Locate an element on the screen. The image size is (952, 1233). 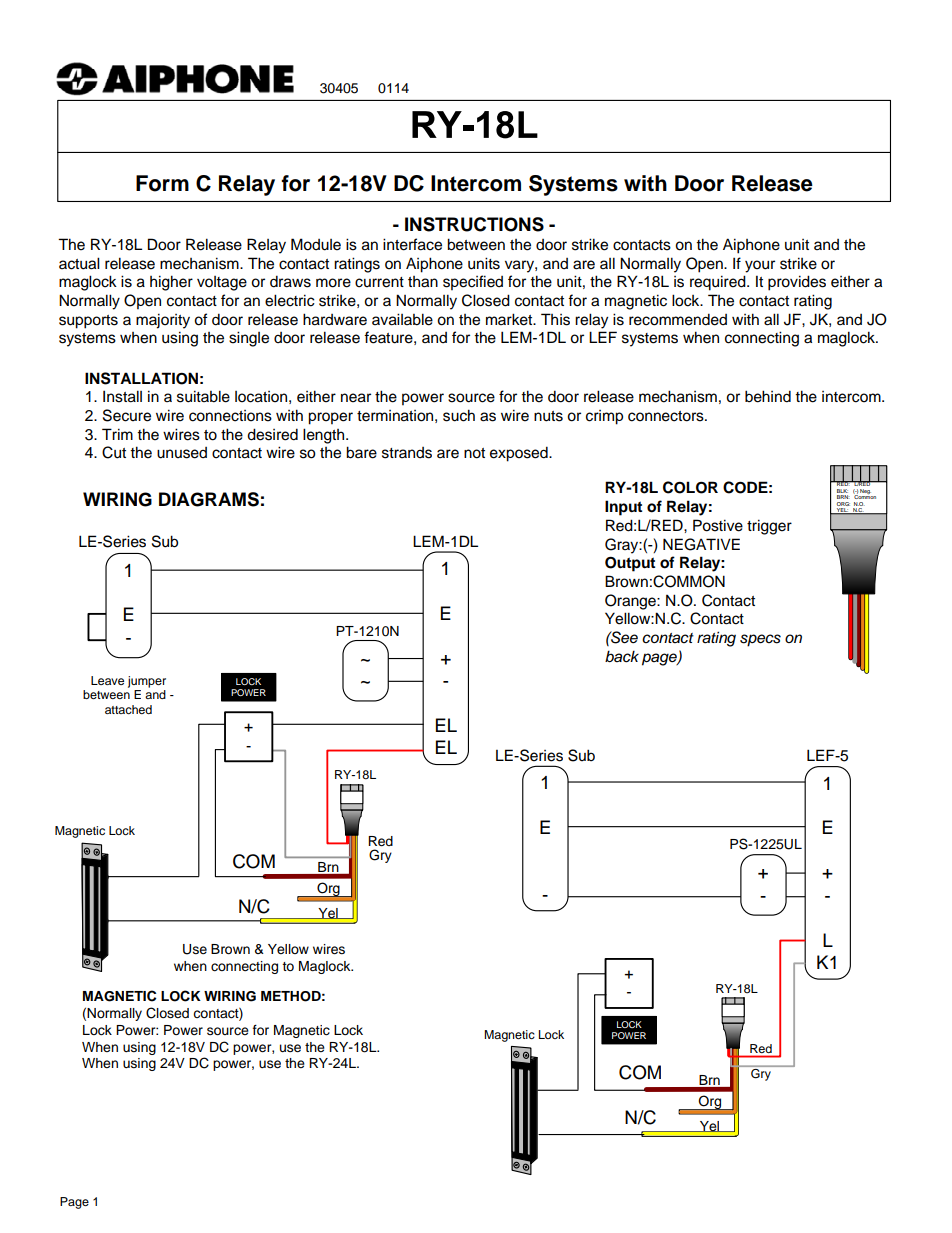
connectors is located at coordinates (667, 416).
